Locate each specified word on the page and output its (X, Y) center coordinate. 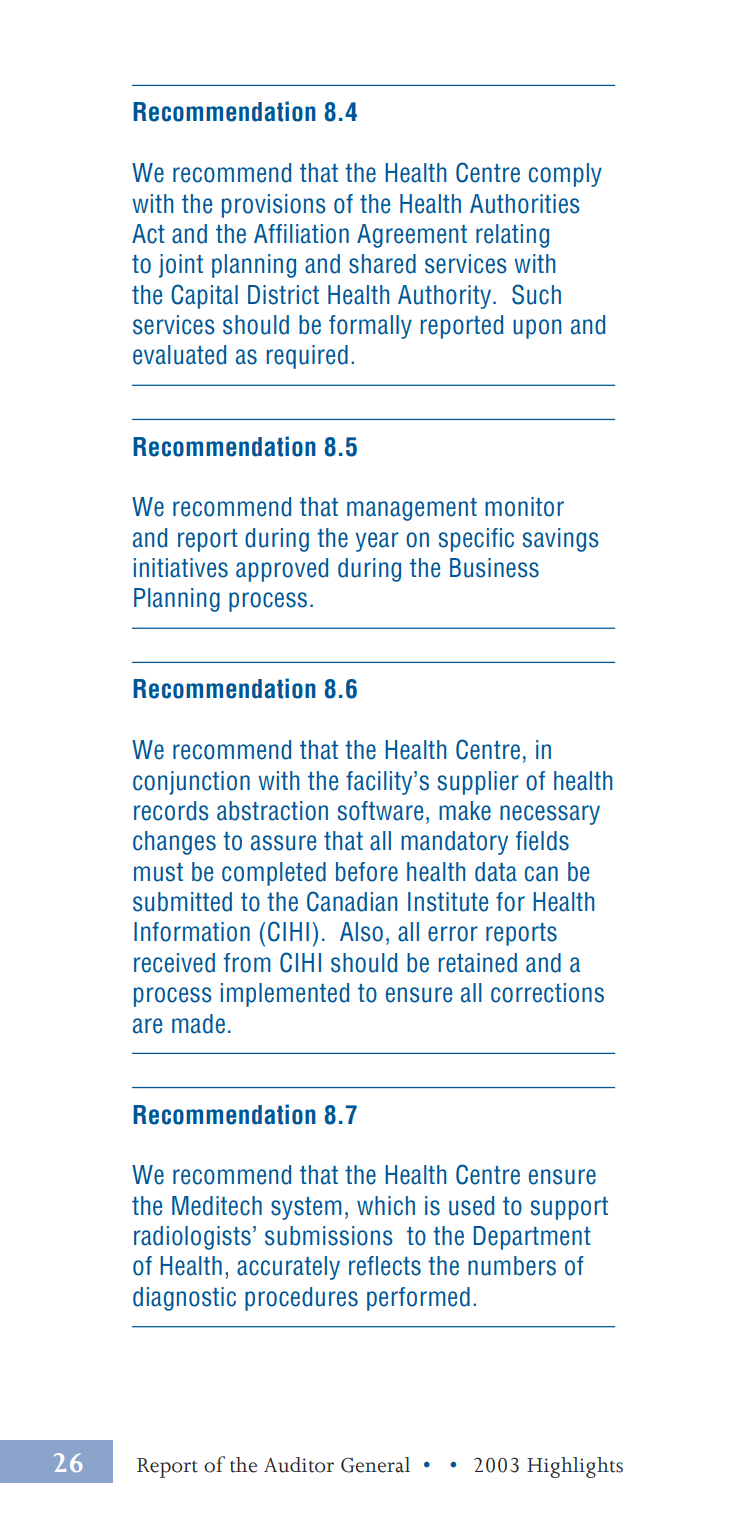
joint (181, 266)
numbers (512, 1266)
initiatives (181, 568)
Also (361, 932)
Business (494, 568)
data (496, 872)
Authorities (525, 204)
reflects (385, 1266)
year (377, 542)
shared (382, 264)
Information (192, 932)
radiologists (192, 1238)
